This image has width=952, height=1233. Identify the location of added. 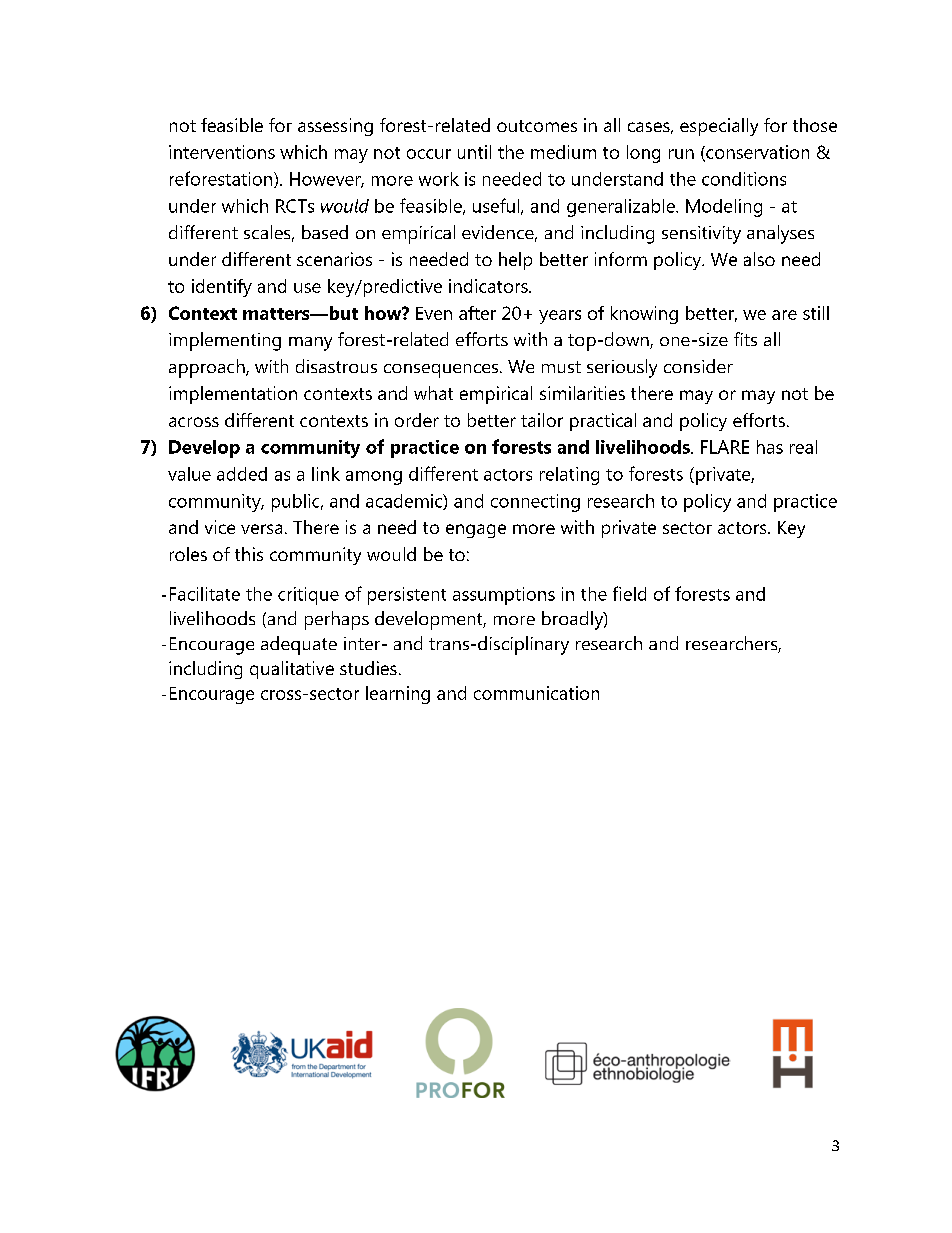
(242, 474).
